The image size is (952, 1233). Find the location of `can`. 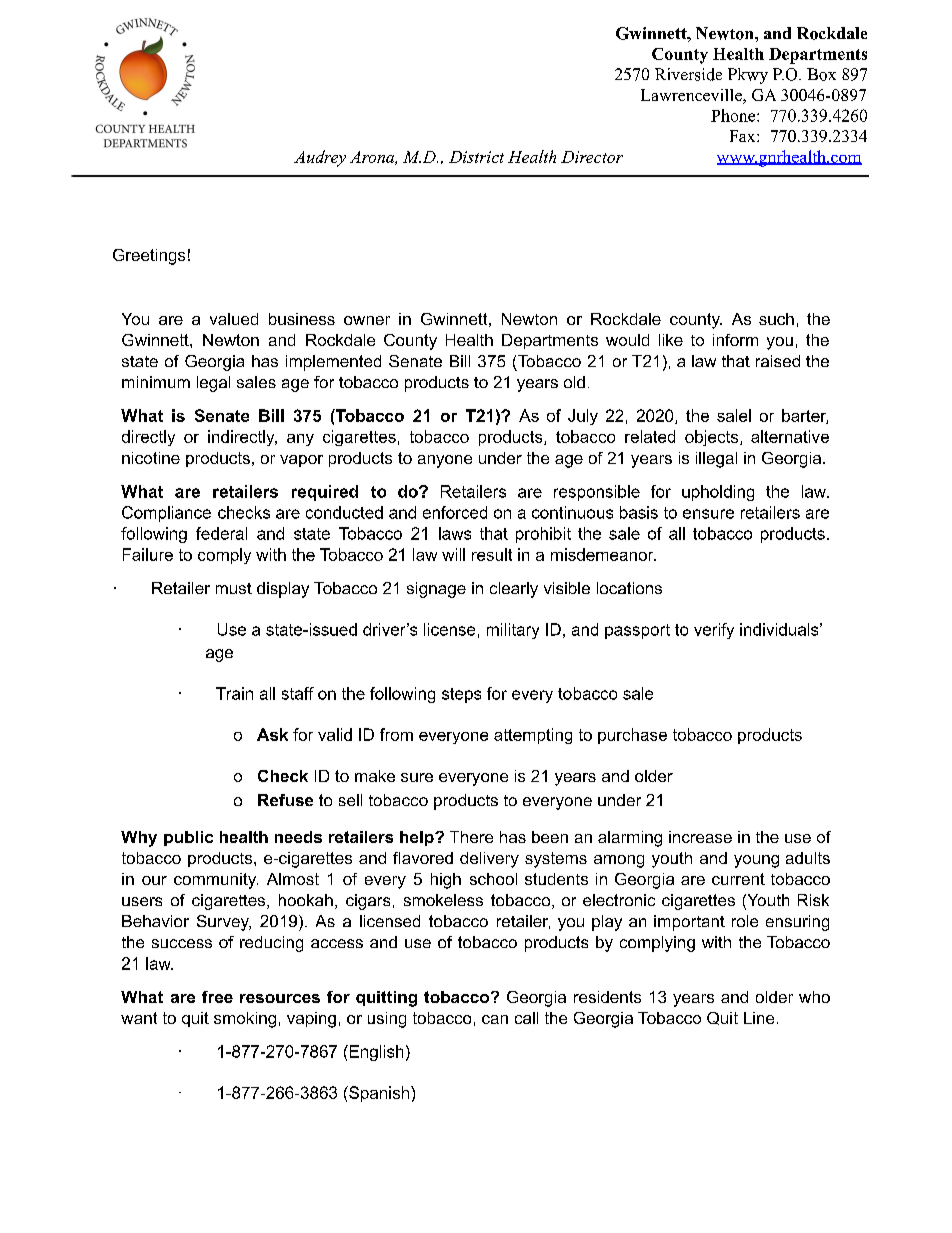

can is located at coordinates (495, 1019).
